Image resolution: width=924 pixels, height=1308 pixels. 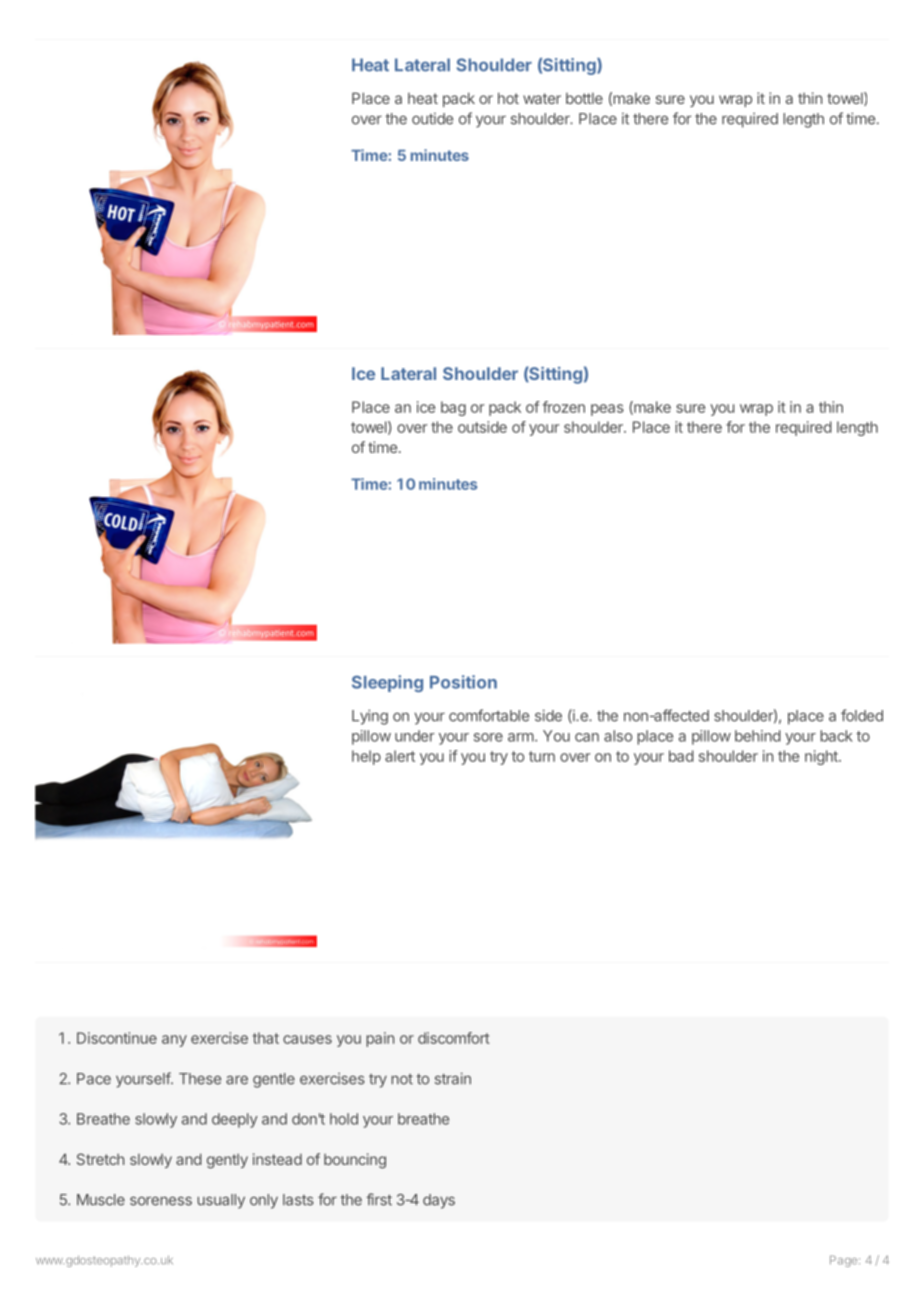 What do you see at coordinates (584, 98) in the screenshot?
I see `bottle` at bounding box center [584, 98].
